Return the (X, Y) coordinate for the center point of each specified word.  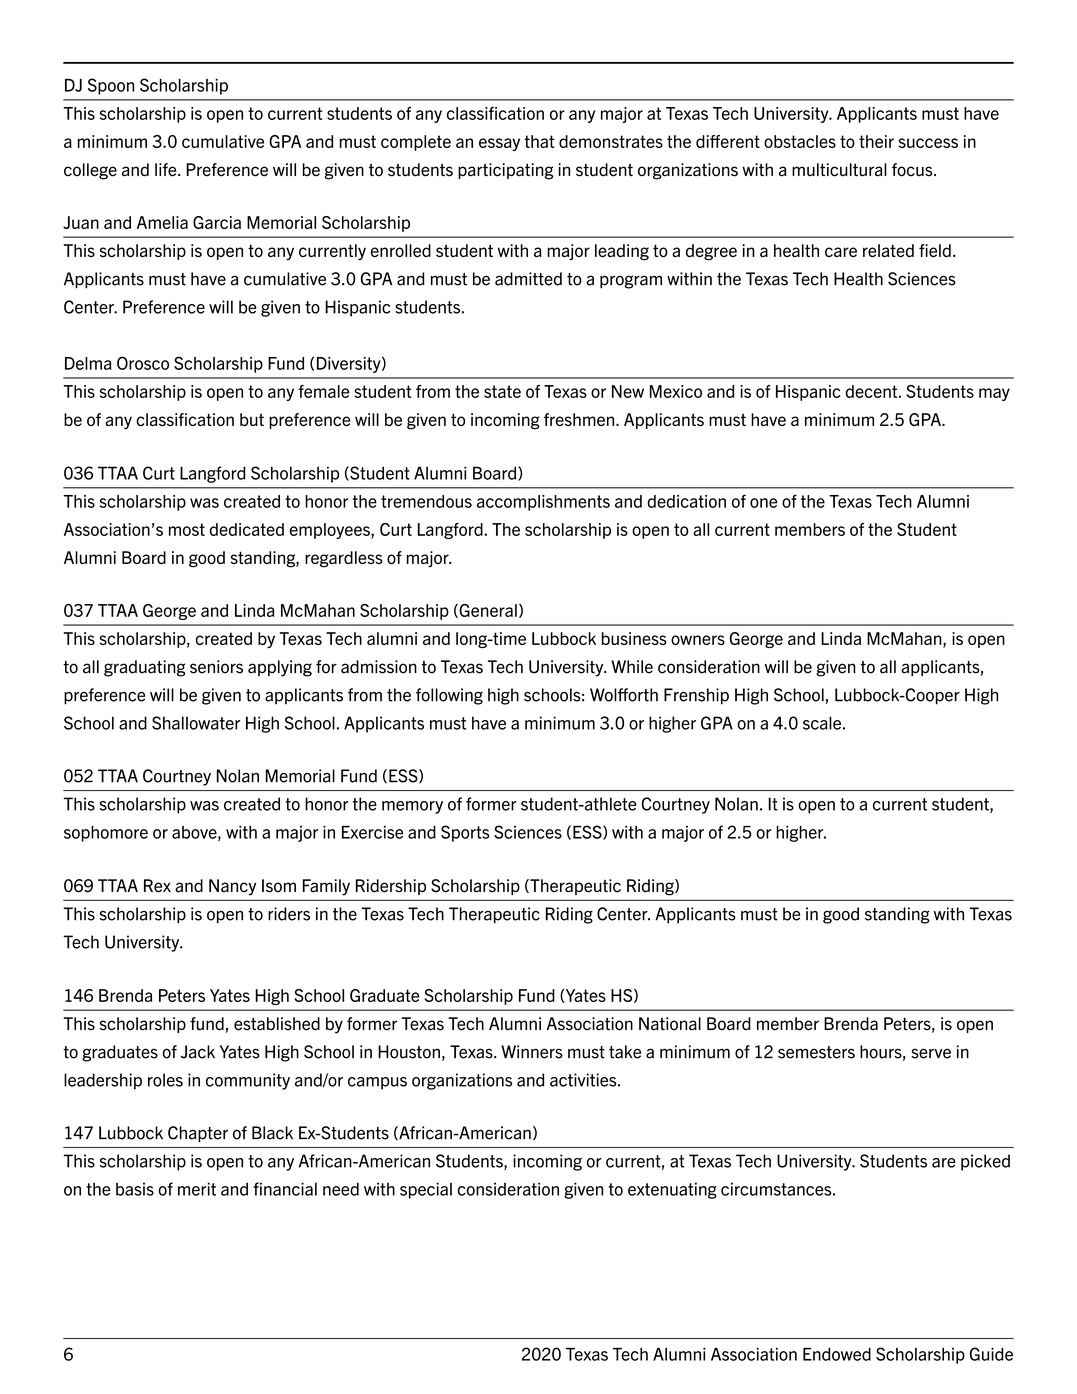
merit (197, 1189)
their (876, 141)
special (426, 1190)
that (539, 141)
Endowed (837, 1354)
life (167, 170)
